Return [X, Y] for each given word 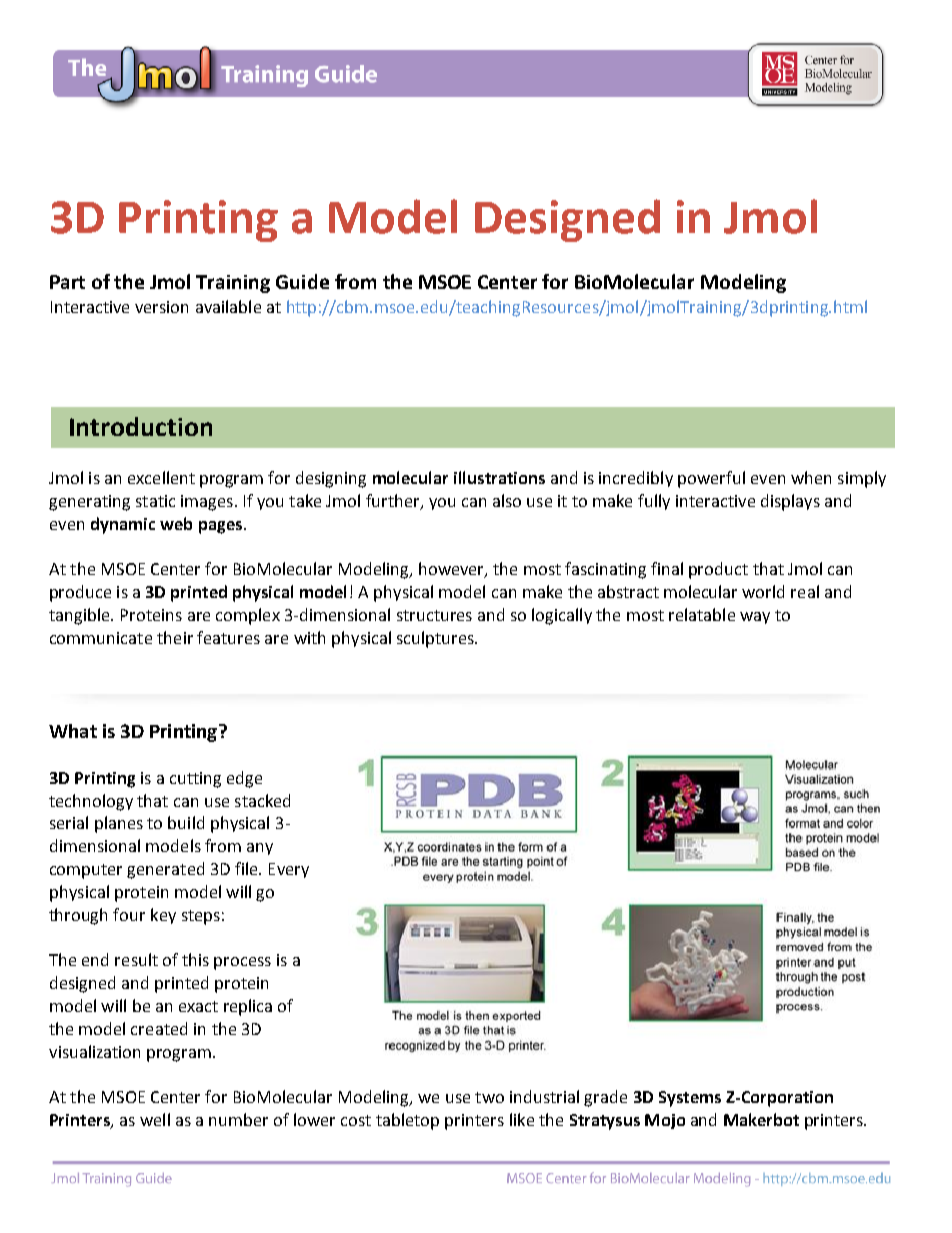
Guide [302, 281]
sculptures [436, 639]
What [73, 731]
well [155, 1119]
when [811, 477]
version [161, 307]
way [755, 618]
